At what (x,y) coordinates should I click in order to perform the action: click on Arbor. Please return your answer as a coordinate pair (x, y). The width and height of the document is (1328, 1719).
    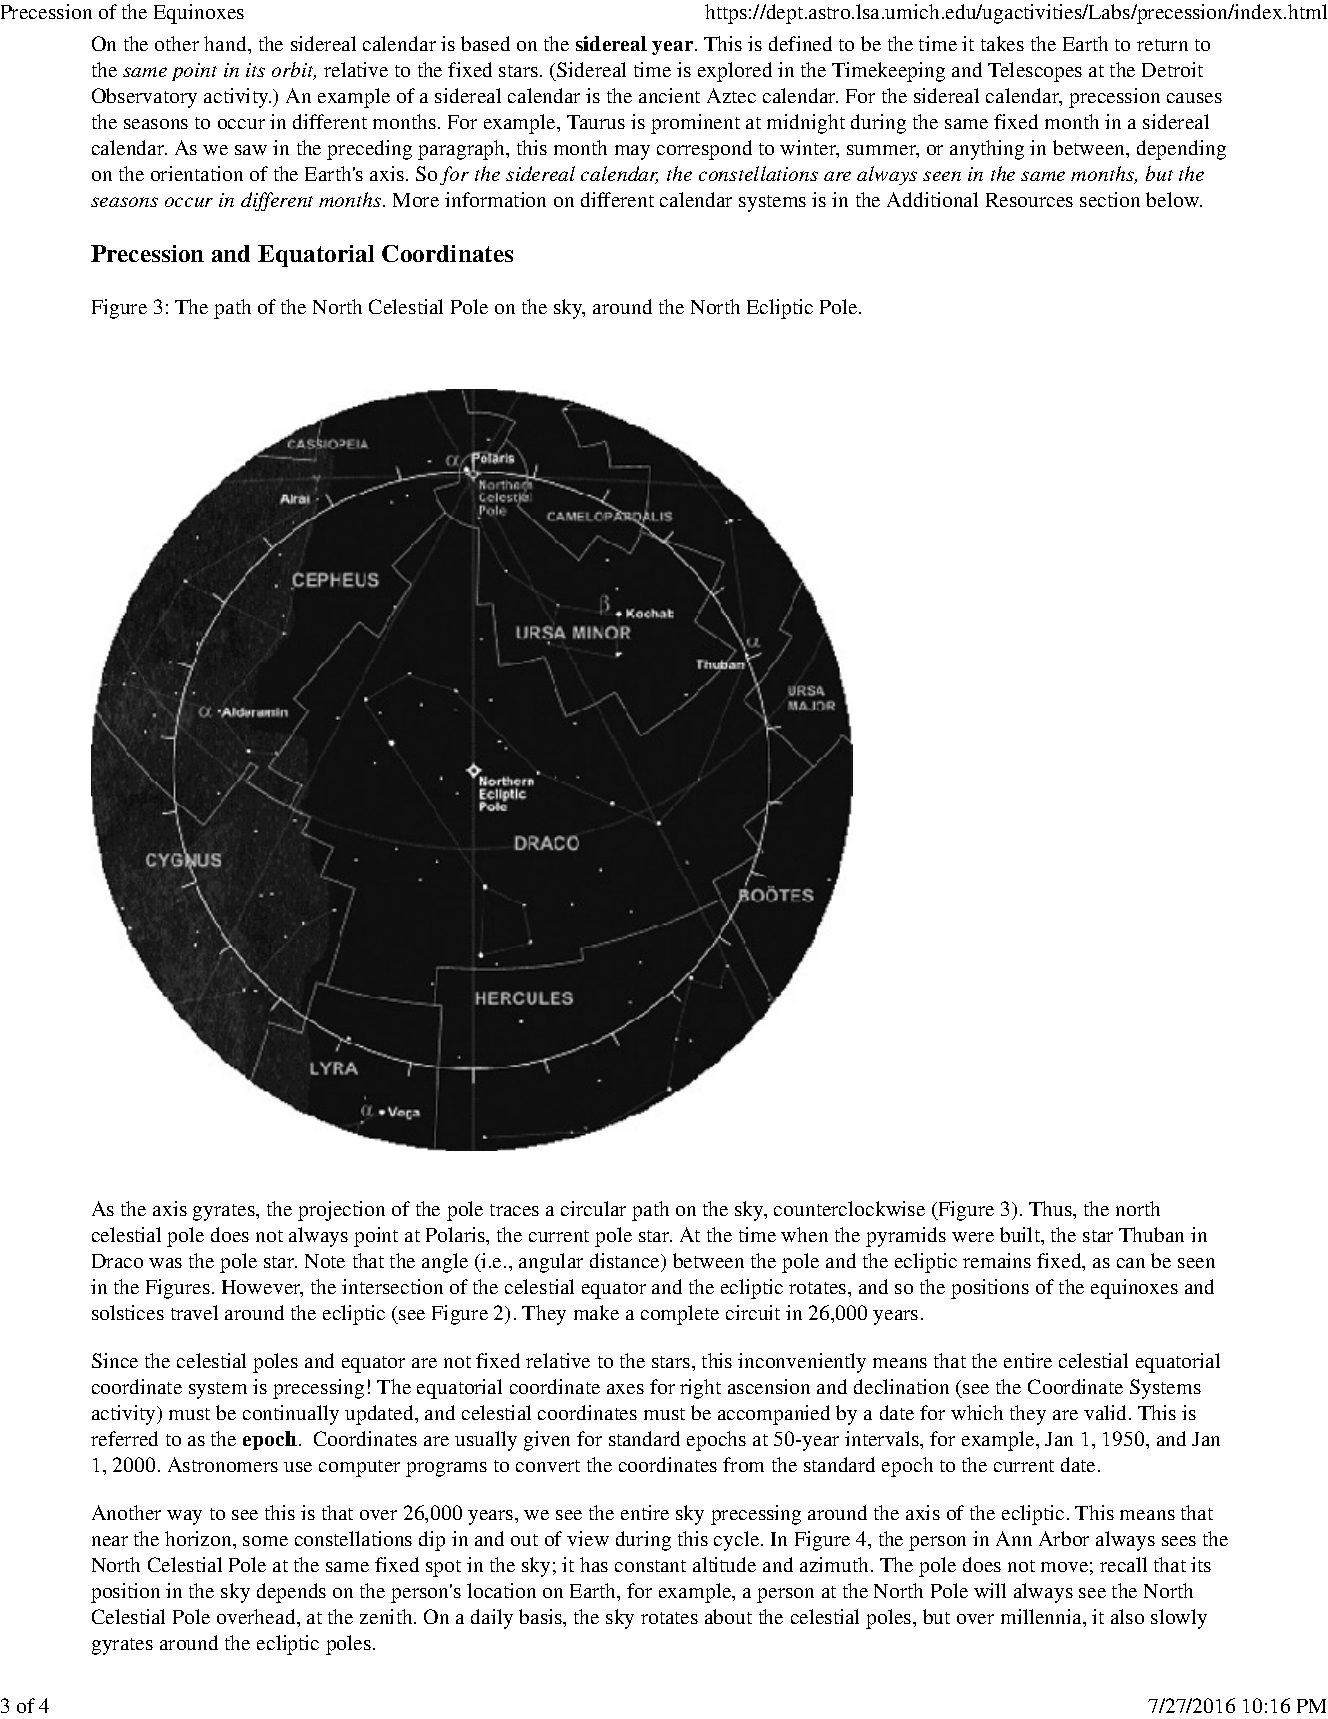
    Looking at the image, I should click on (1064, 1538).
